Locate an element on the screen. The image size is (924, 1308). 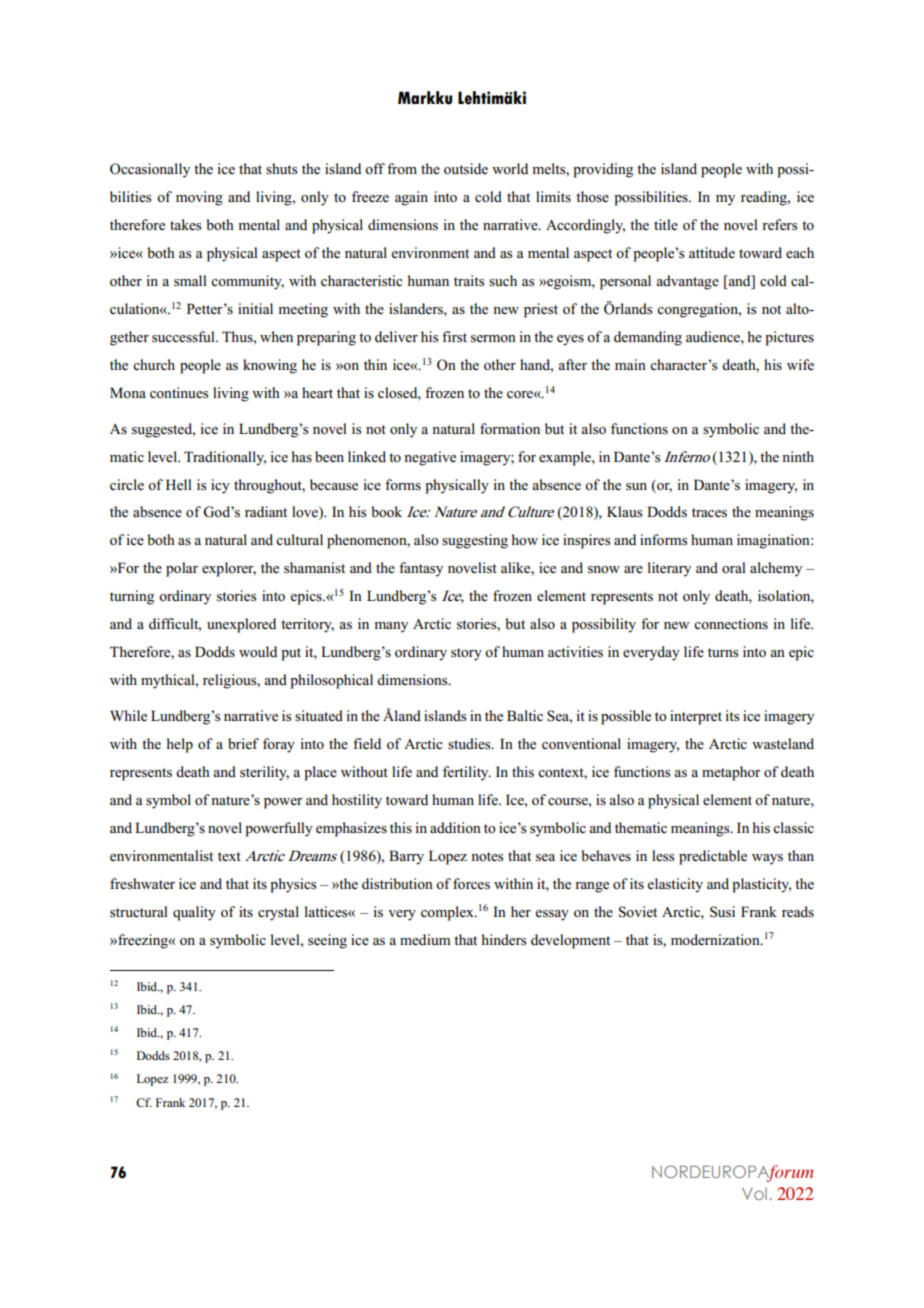
icy is located at coordinates (220, 486).
